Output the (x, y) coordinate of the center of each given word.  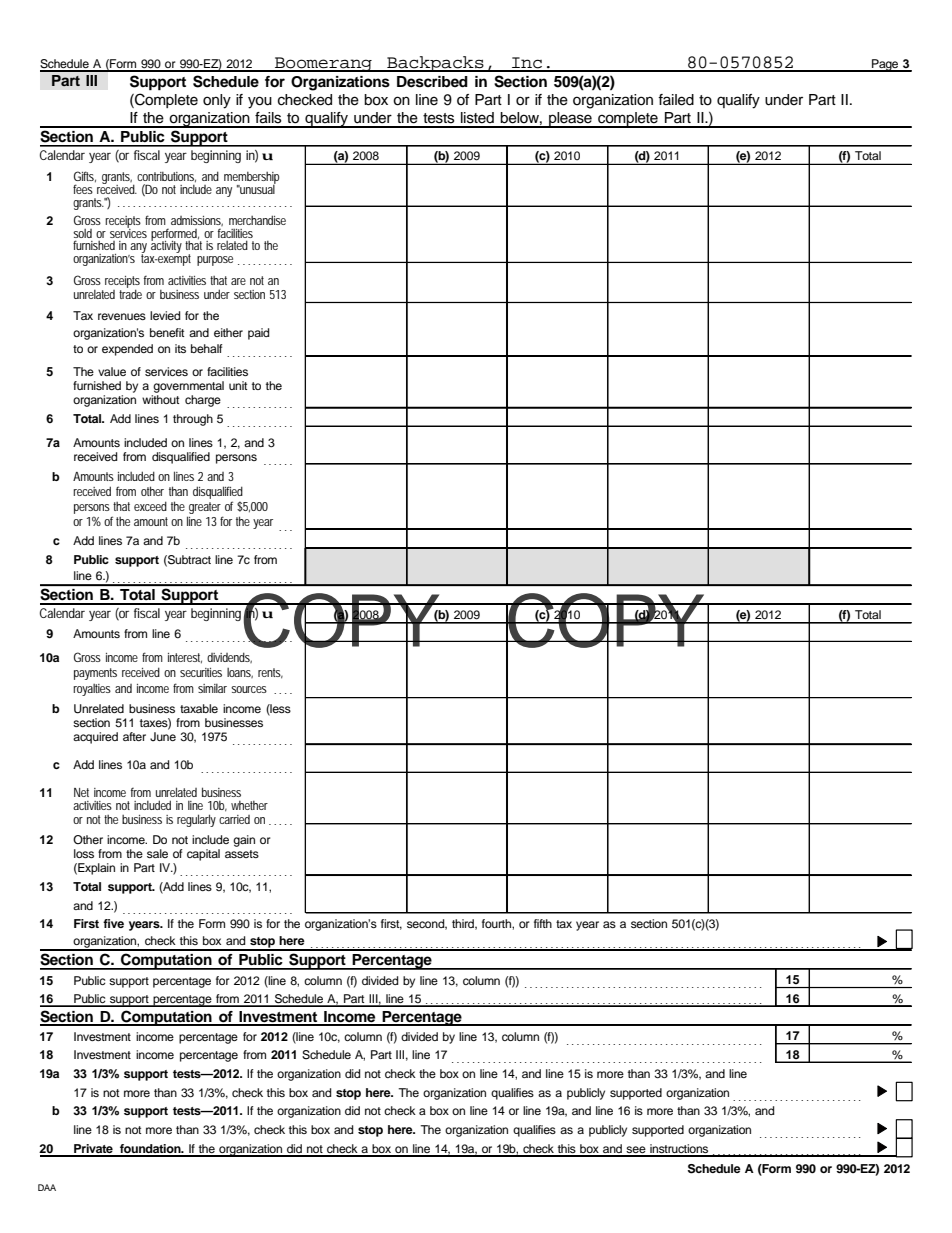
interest (185, 658)
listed (477, 118)
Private (93, 1150)
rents (270, 673)
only (217, 101)
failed (676, 100)
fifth (543, 923)
